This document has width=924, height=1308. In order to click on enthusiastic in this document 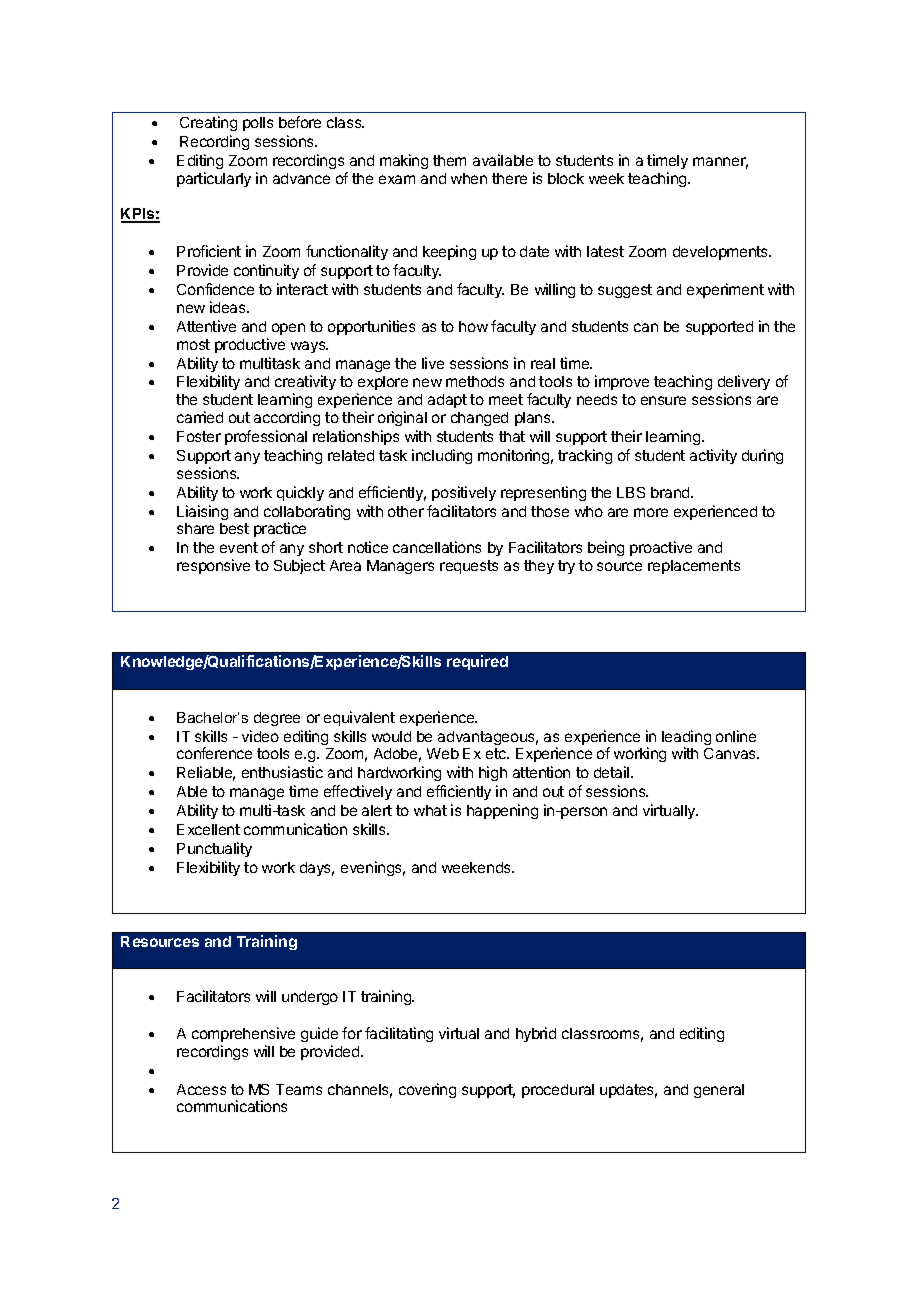, I will do `click(282, 772)`.
